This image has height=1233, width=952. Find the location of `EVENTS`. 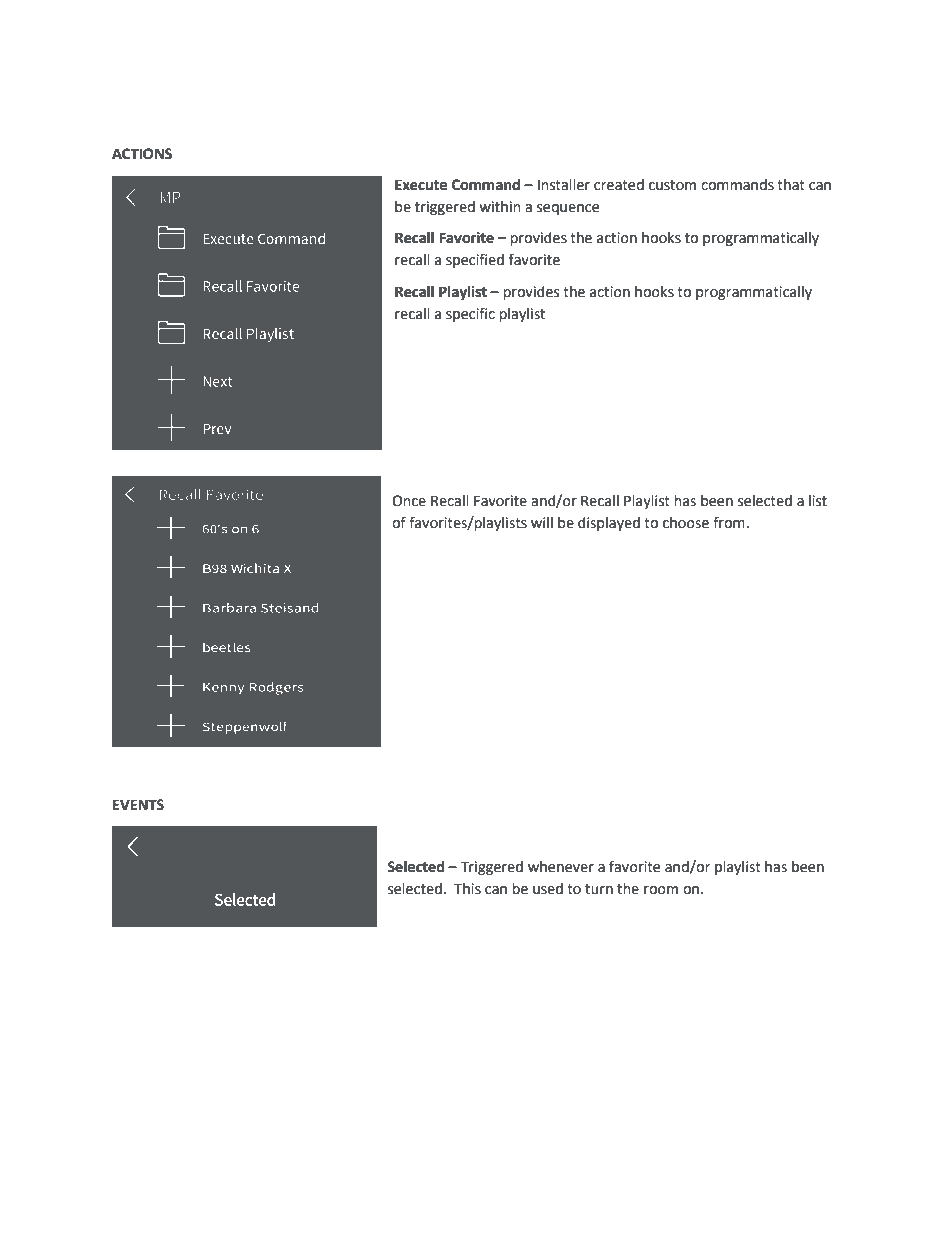

EVENTS is located at coordinates (138, 805).
